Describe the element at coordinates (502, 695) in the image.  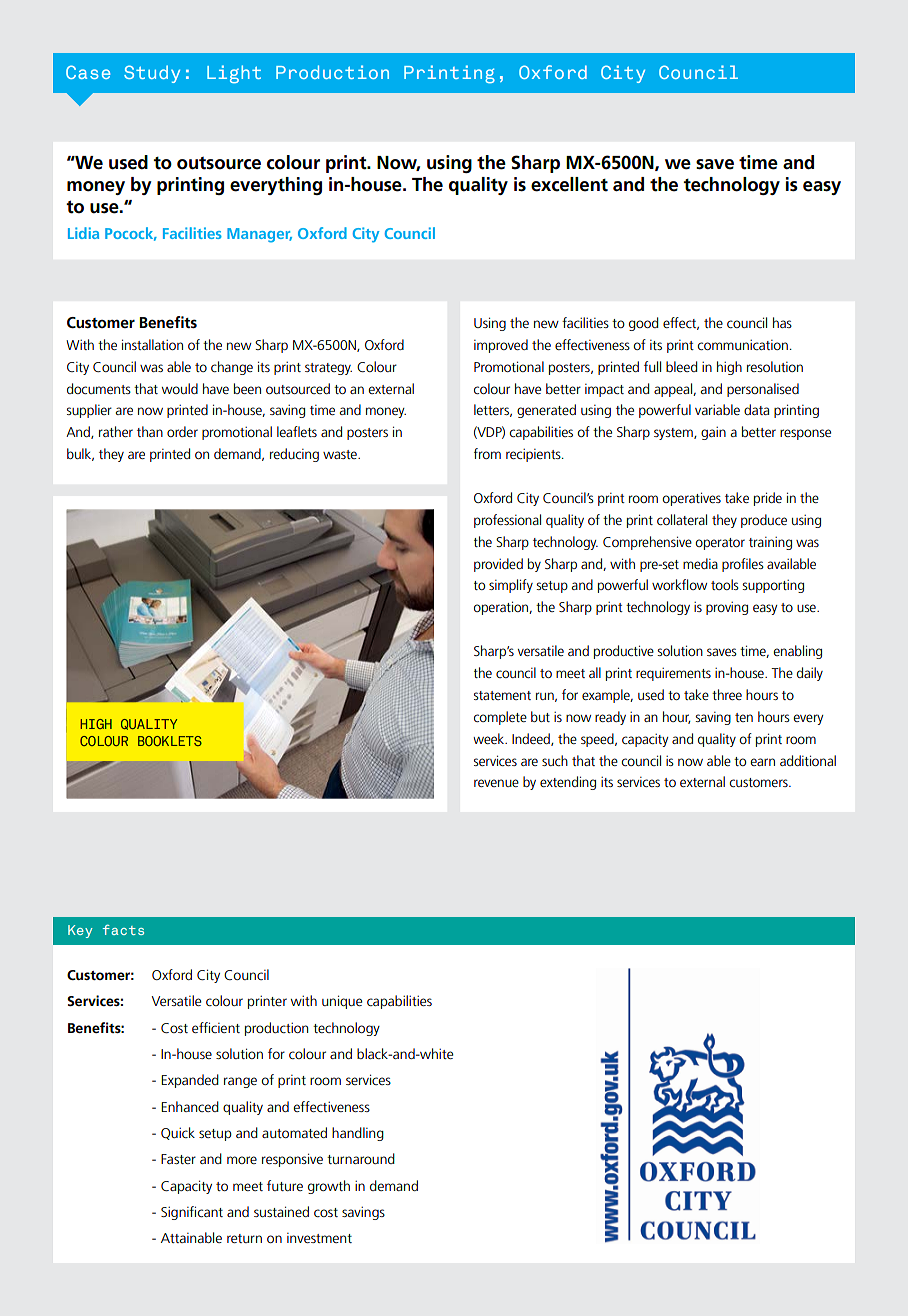
I see `statement` at that location.
